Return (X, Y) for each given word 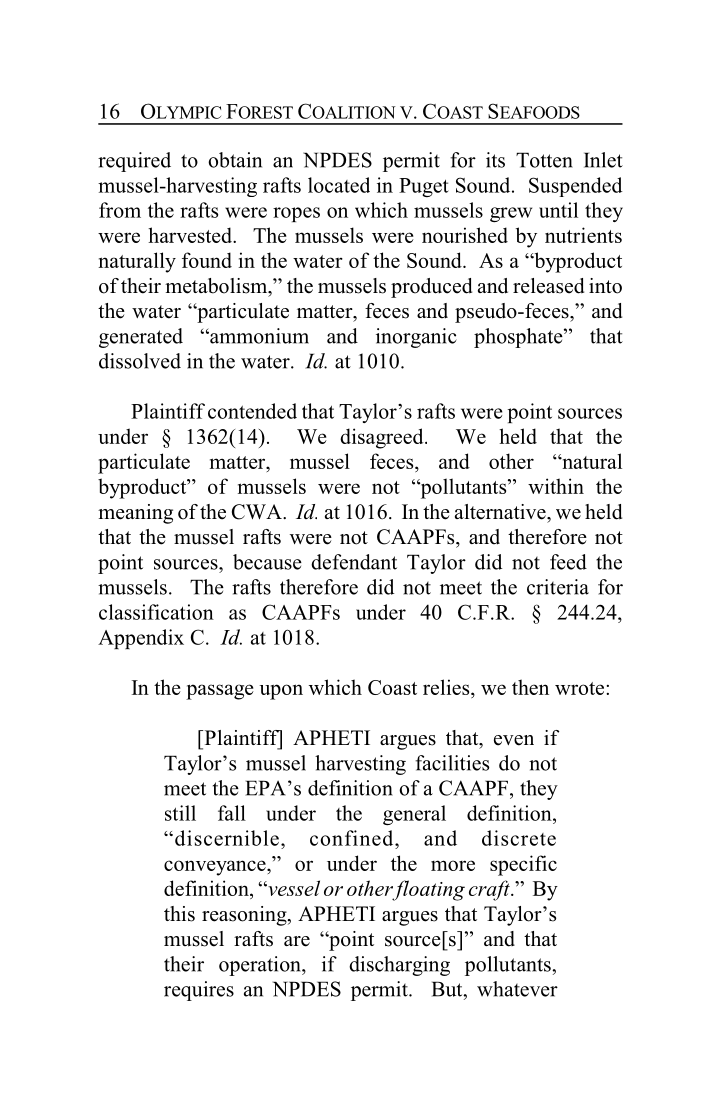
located (339, 185)
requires (199, 991)
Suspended (575, 187)
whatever (517, 989)
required (134, 162)
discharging (399, 966)
